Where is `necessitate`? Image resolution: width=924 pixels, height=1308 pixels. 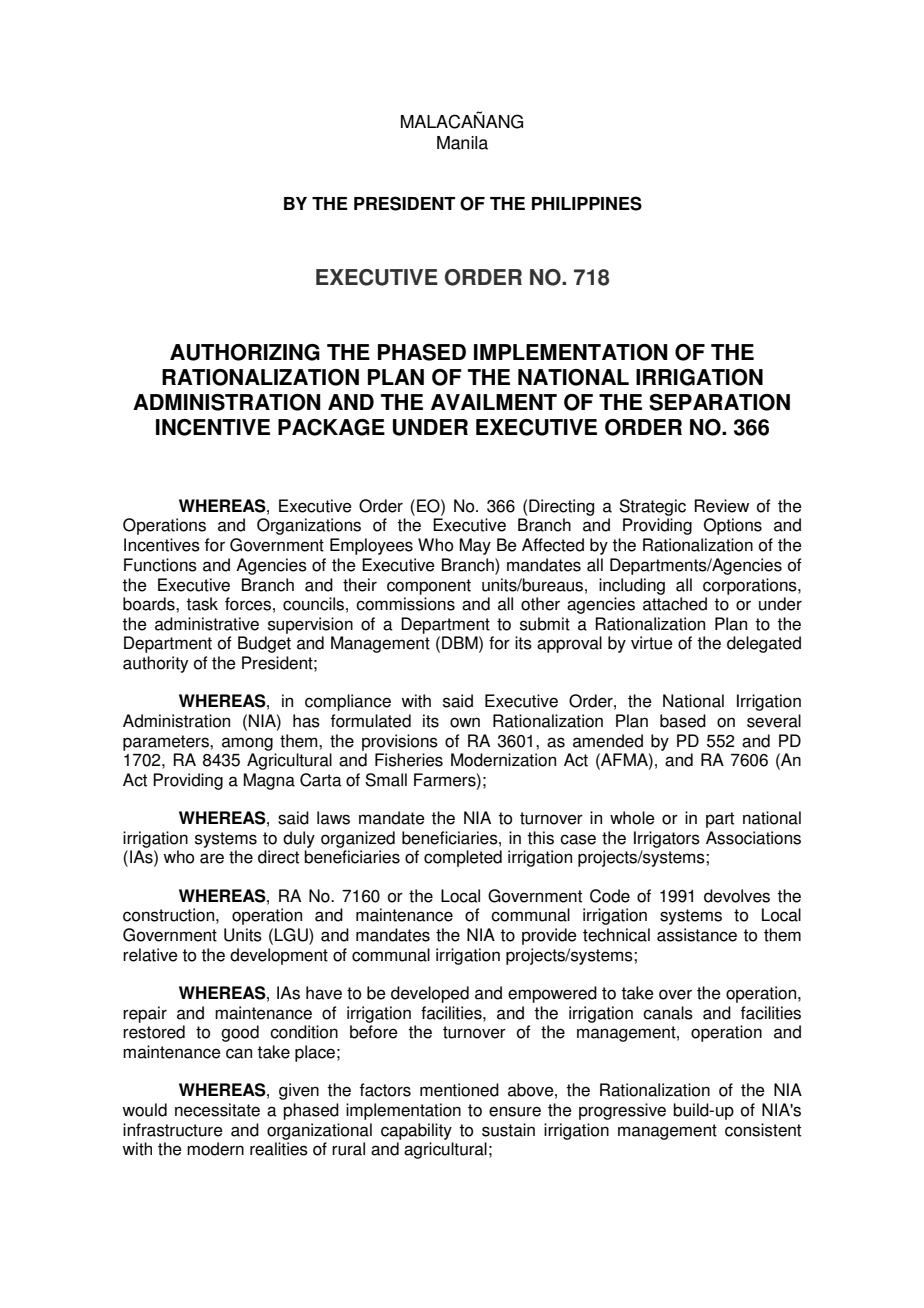
necessitate is located at coordinates (217, 1110).
